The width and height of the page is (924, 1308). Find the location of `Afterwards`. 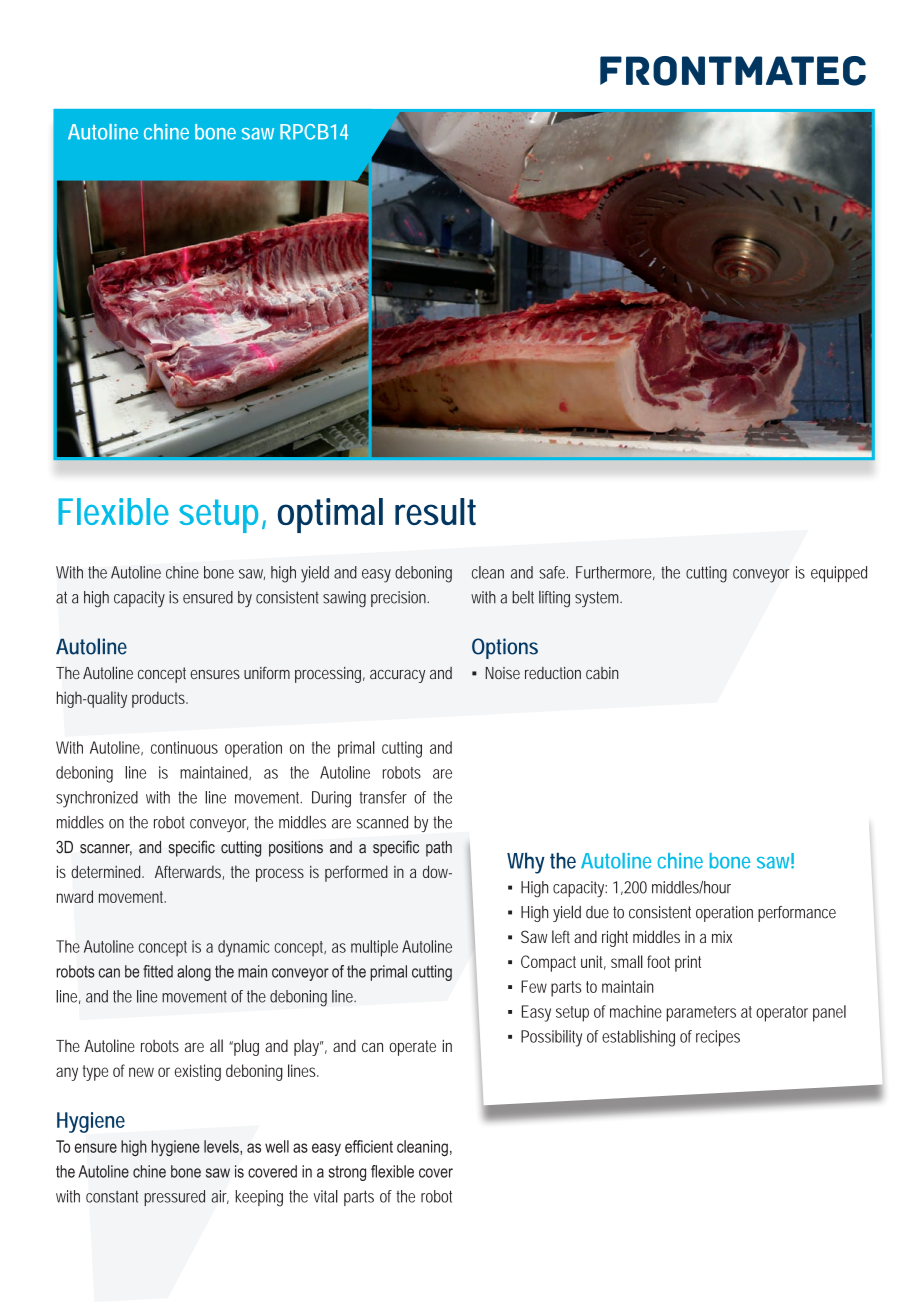

Afterwards is located at coordinates (188, 871).
